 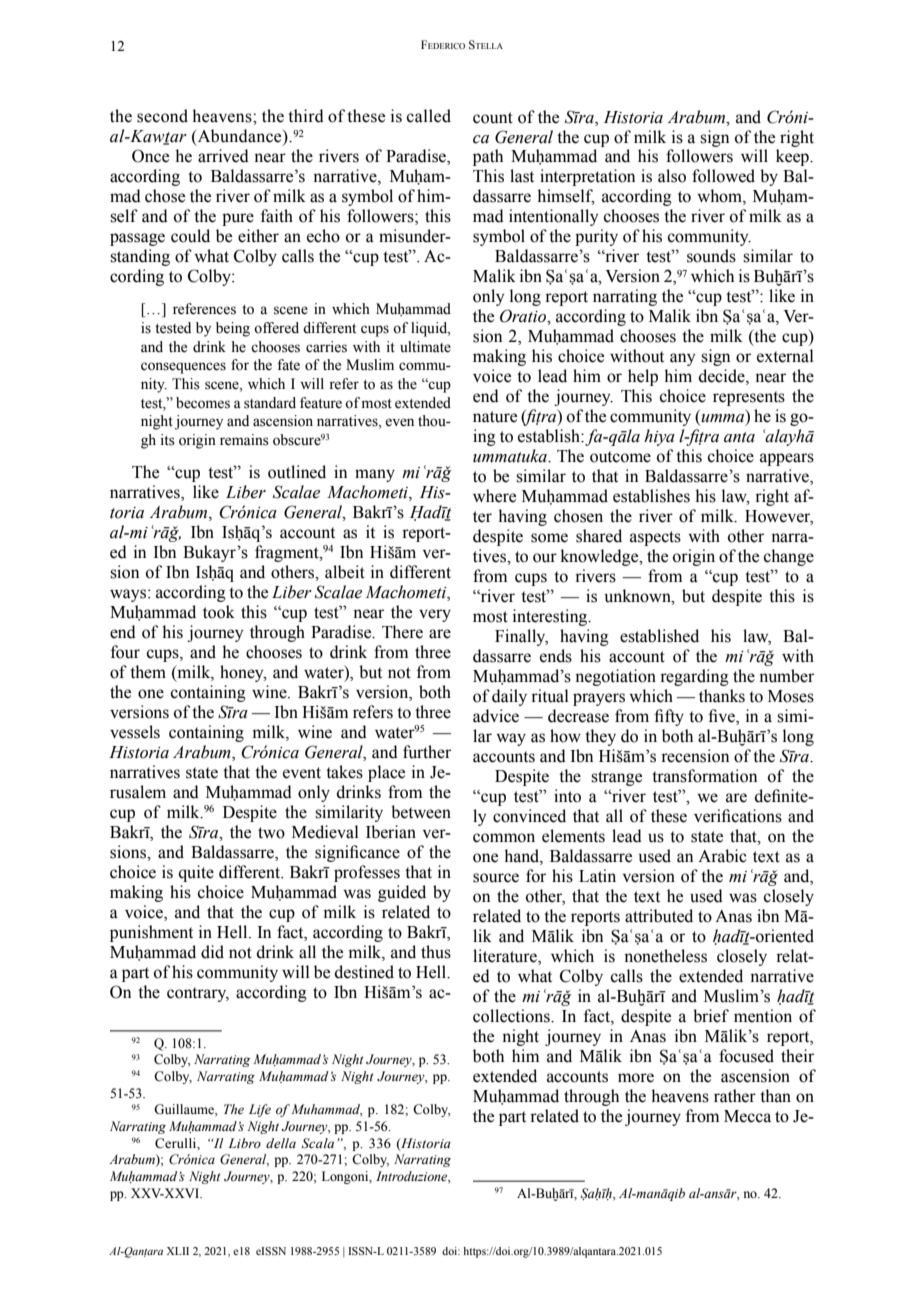 What do you see at coordinates (219, 612) in the screenshot?
I see `took` at bounding box center [219, 612].
